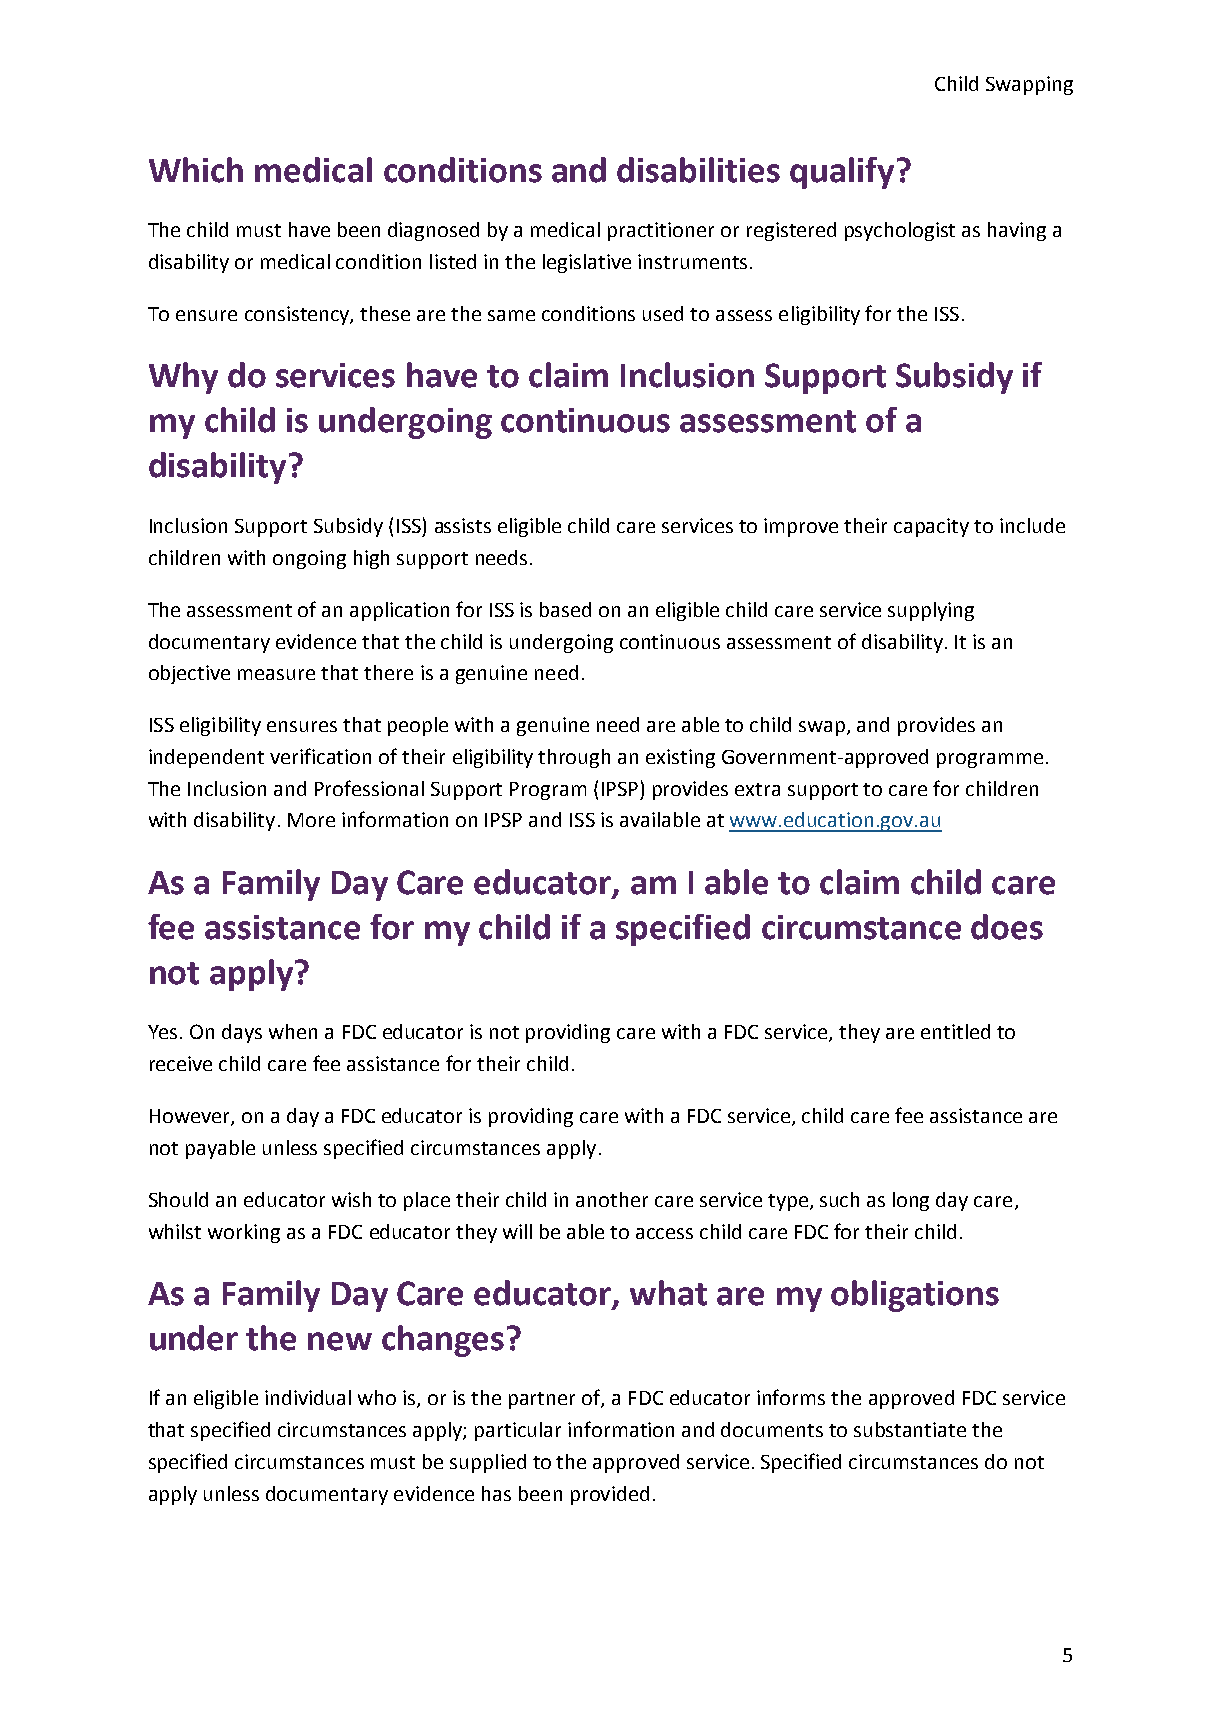  I want to click on individual, so click(308, 1397).
